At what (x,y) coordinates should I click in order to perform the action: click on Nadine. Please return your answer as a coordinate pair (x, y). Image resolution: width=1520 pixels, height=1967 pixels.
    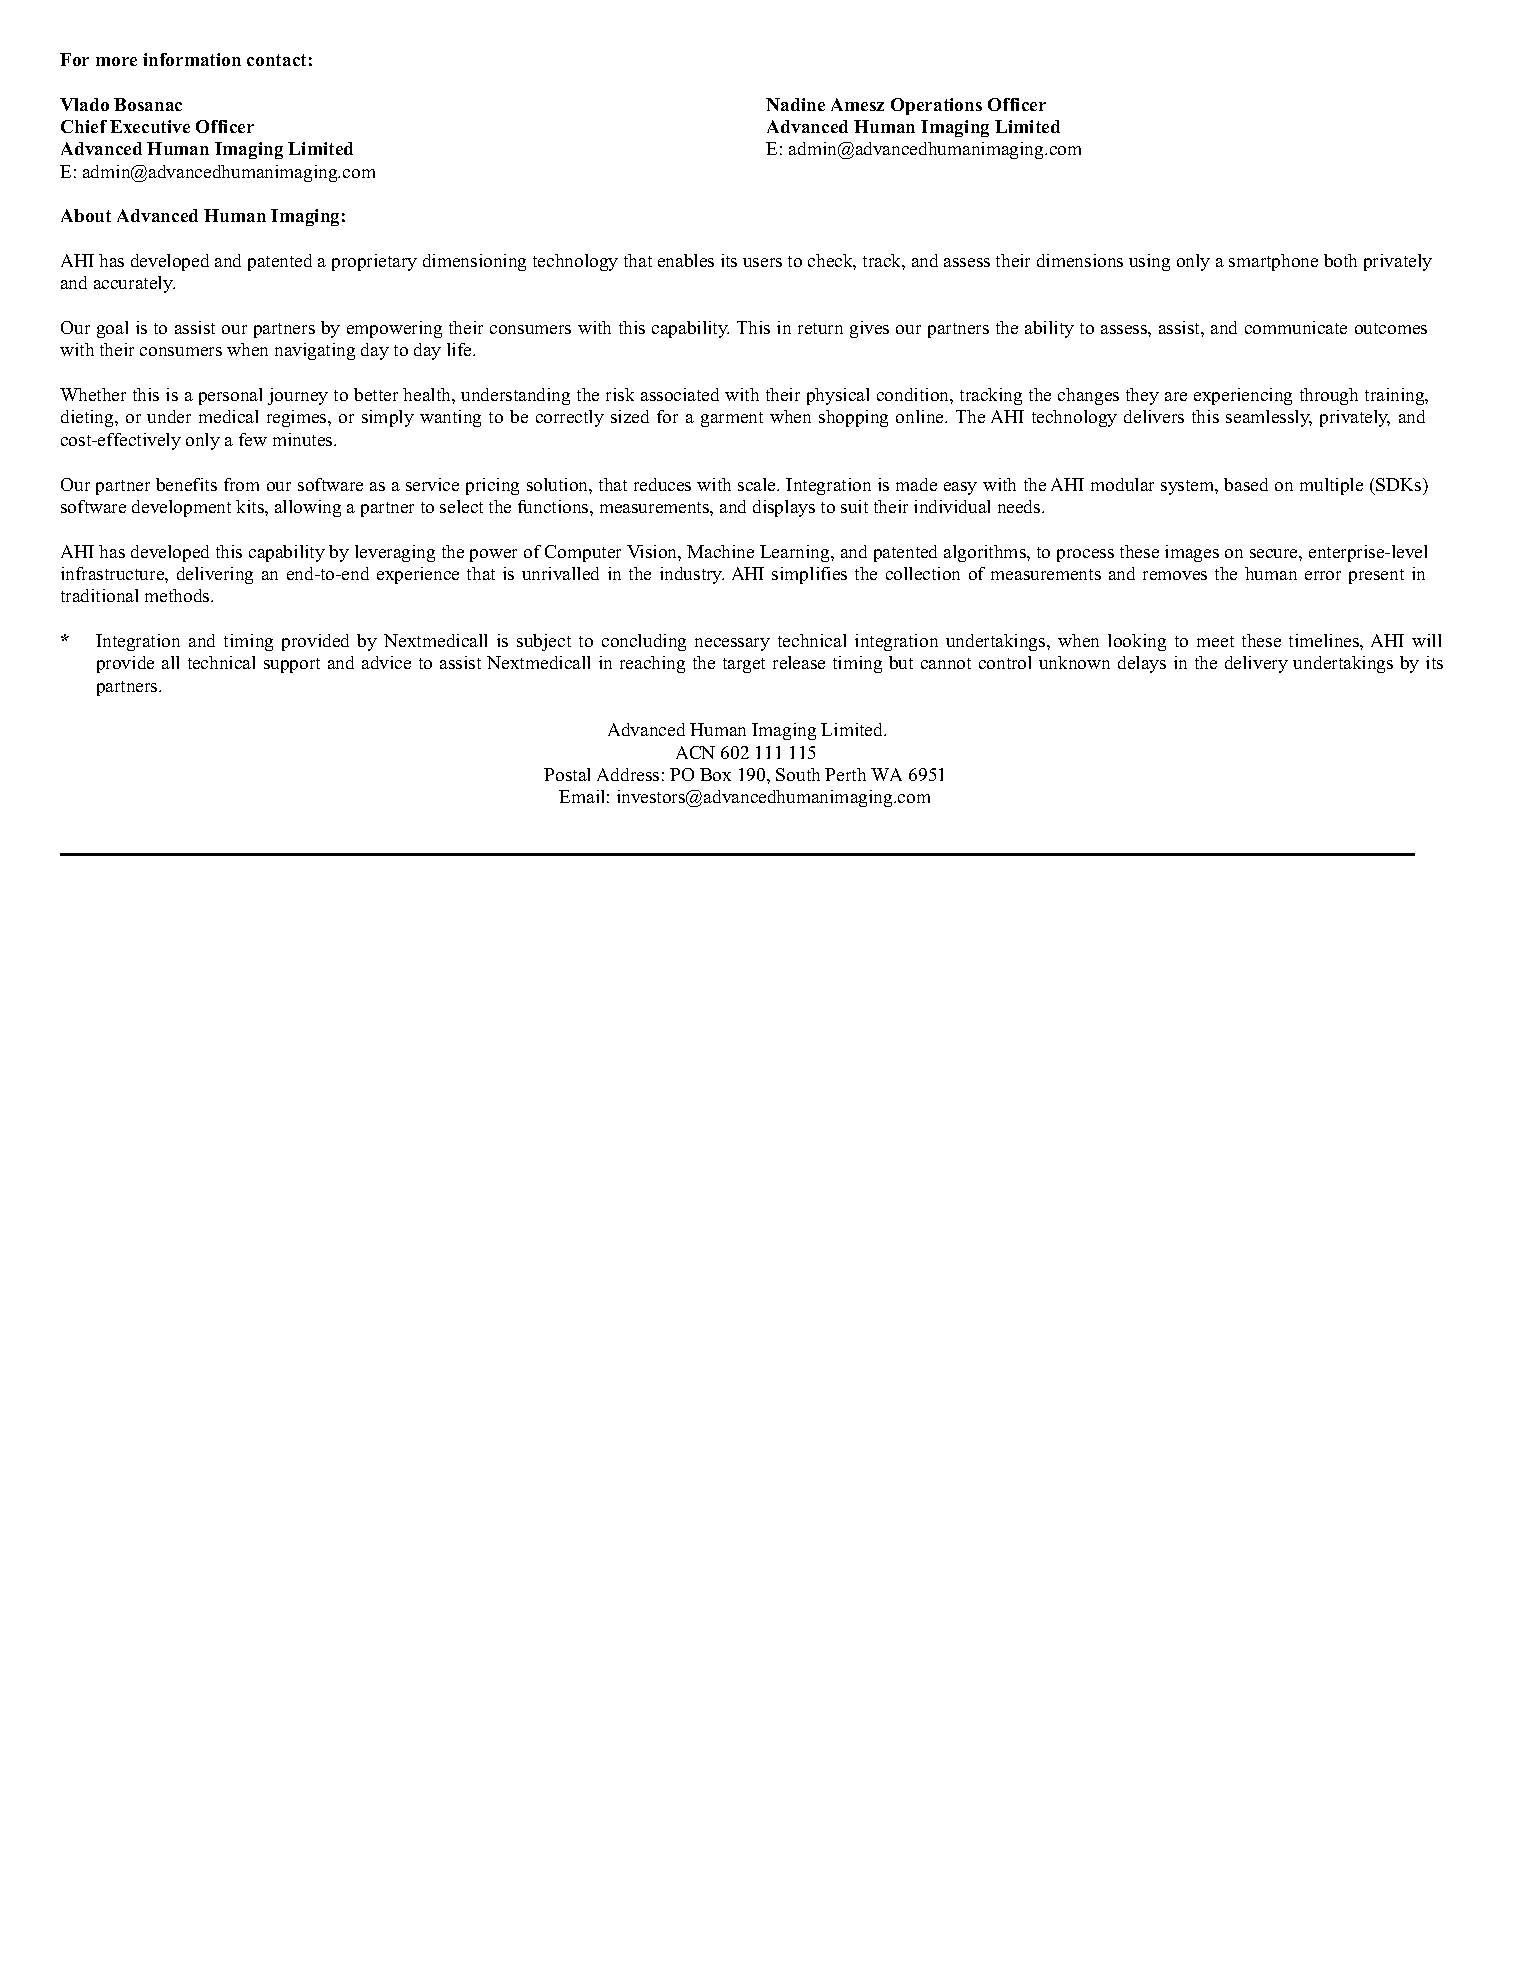
    Looking at the image, I should click on (795, 104).
